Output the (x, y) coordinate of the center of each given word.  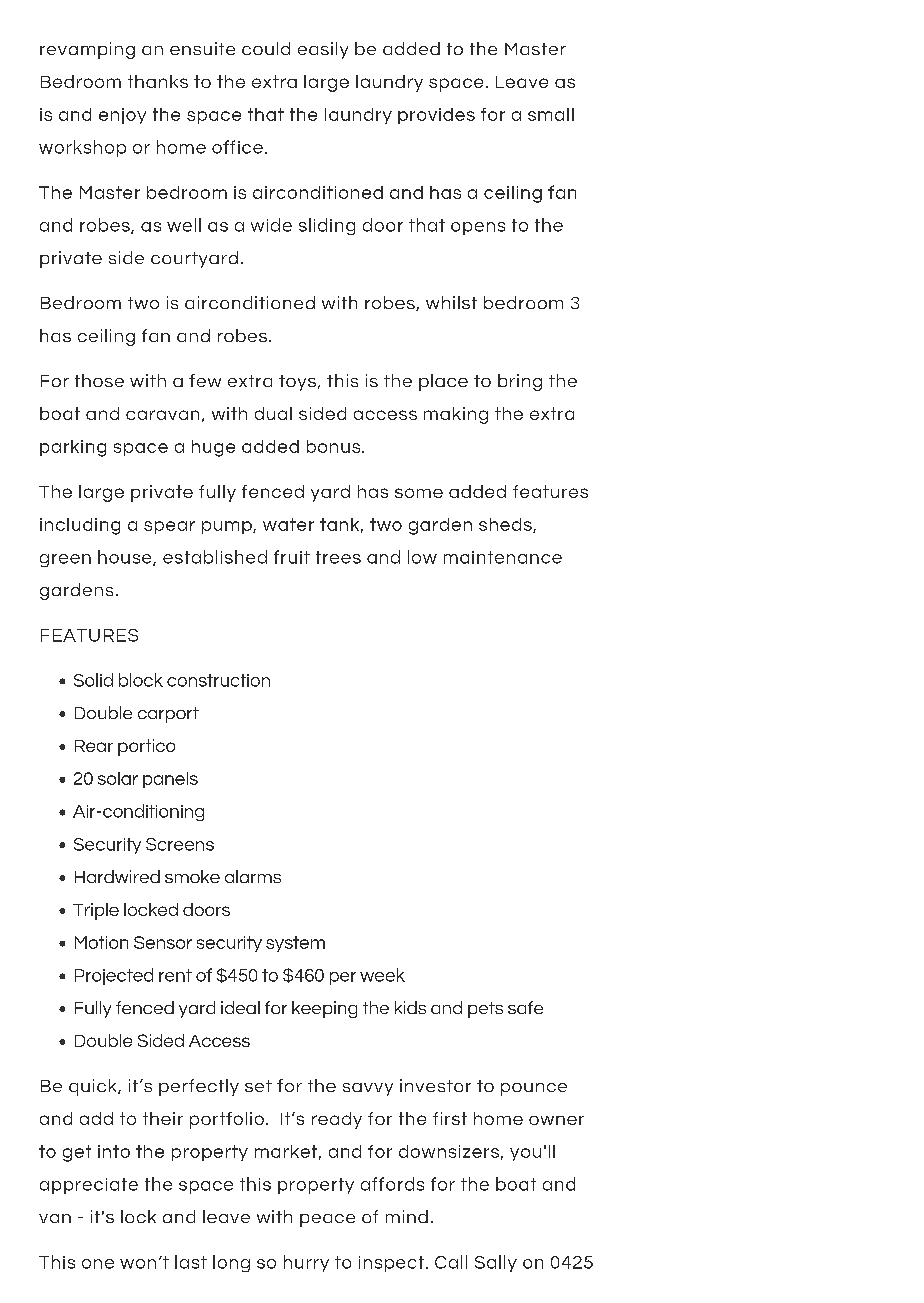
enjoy (122, 116)
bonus (335, 446)
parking (73, 448)
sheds (506, 525)
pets (485, 1010)
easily (323, 50)
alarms (253, 876)
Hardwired (117, 876)
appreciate (89, 1186)
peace (327, 1220)
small (551, 114)
